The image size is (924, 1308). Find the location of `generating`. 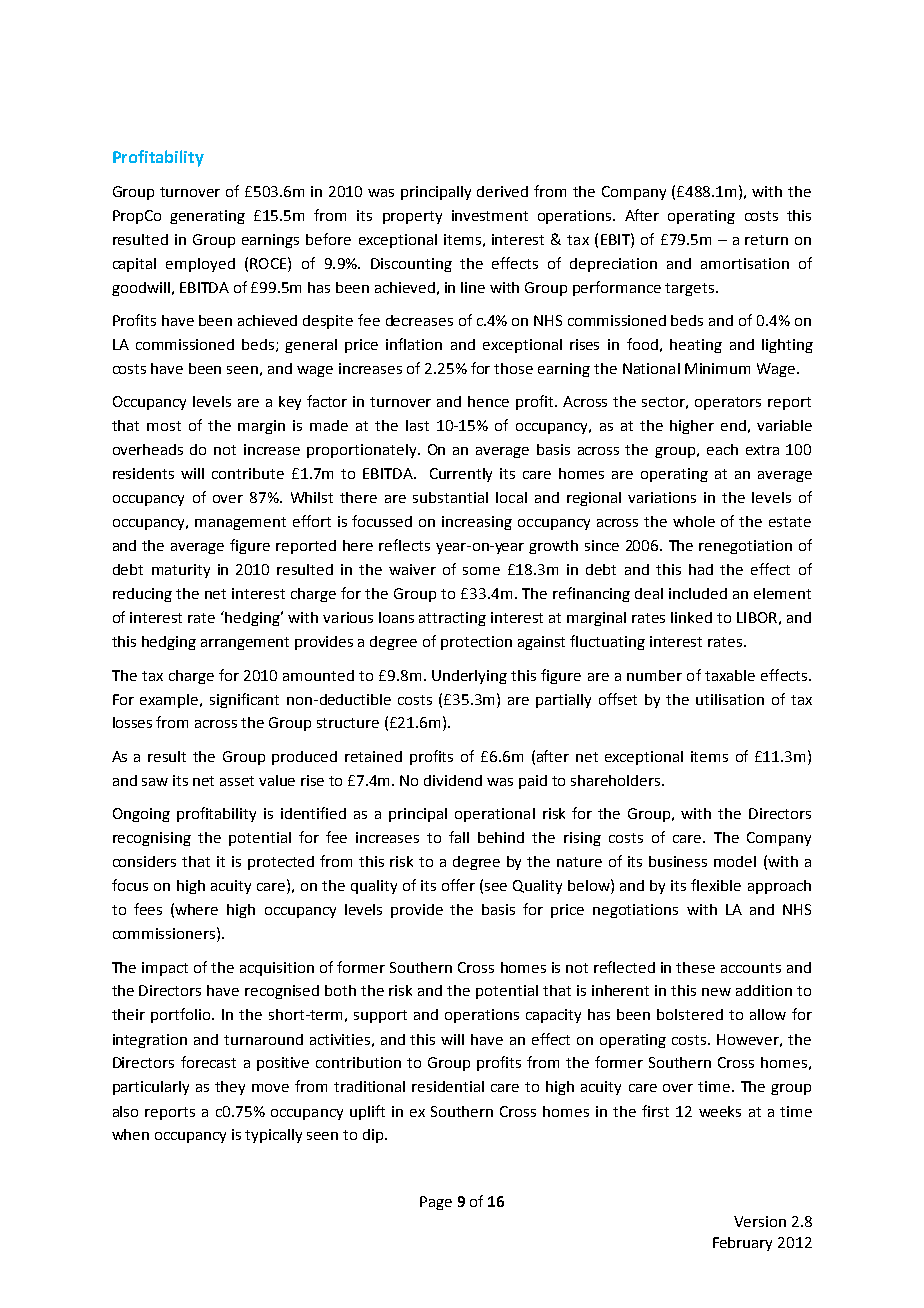

generating is located at coordinates (207, 217).
